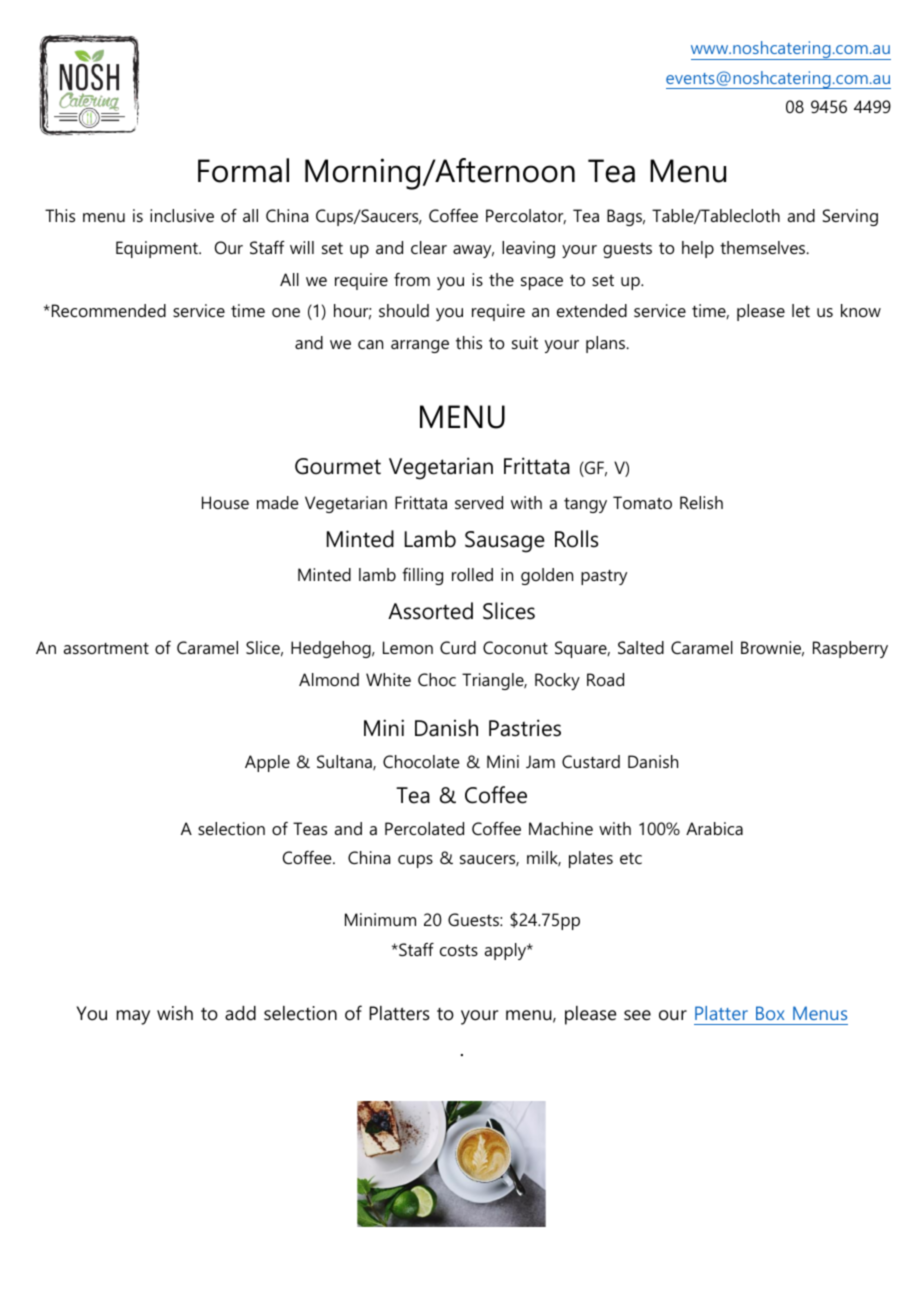 This screenshot has width=924, height=1308. Describe the element at coordinates (850, 217) in the screenshot. I see `Serving` at that location.
